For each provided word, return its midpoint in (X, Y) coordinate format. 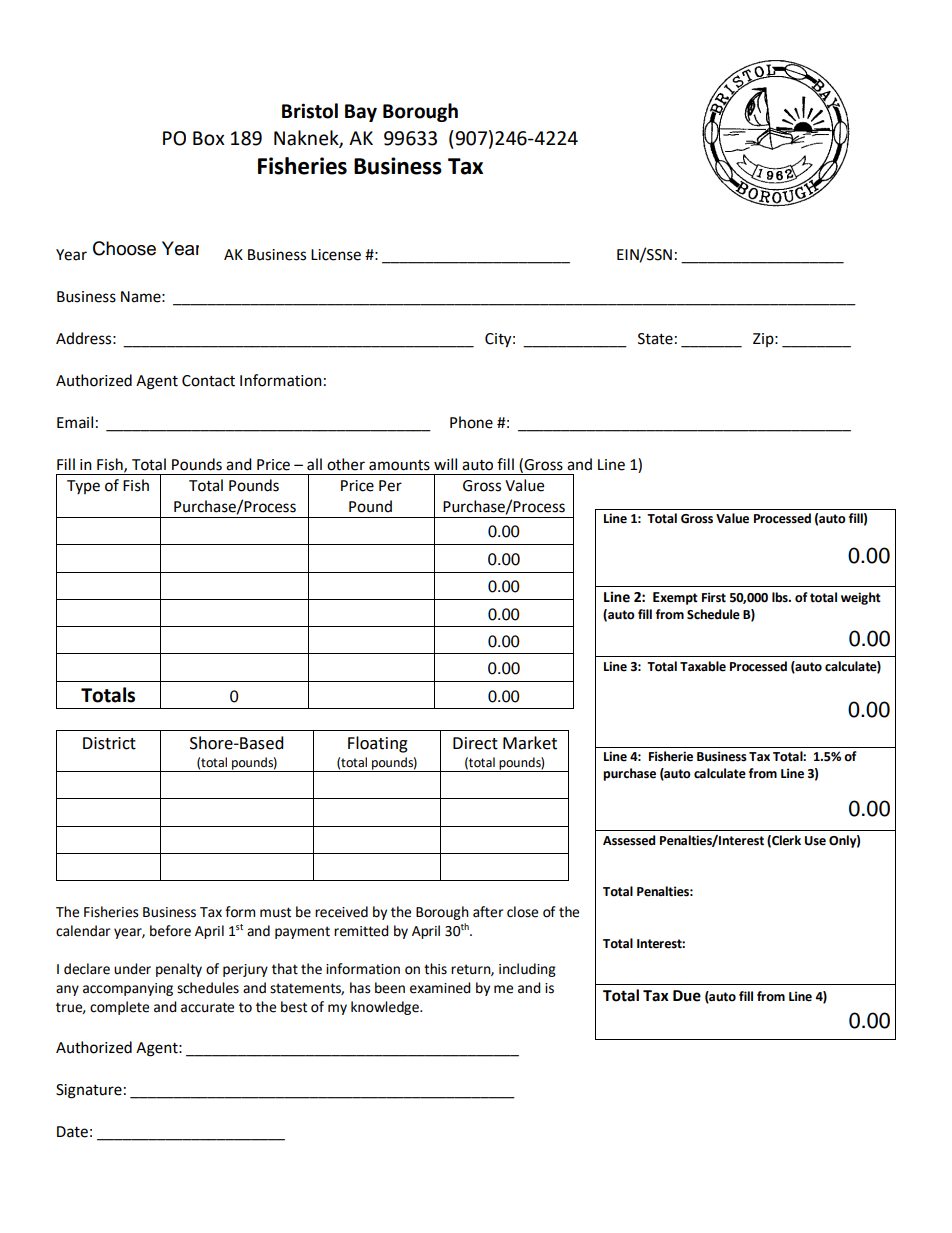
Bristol (310, 111)
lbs (781, 597)
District (109, 743)
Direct (475, 743)
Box (209, 138)
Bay (361, 113)
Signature (89, 1091)
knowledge (386, 1008)
